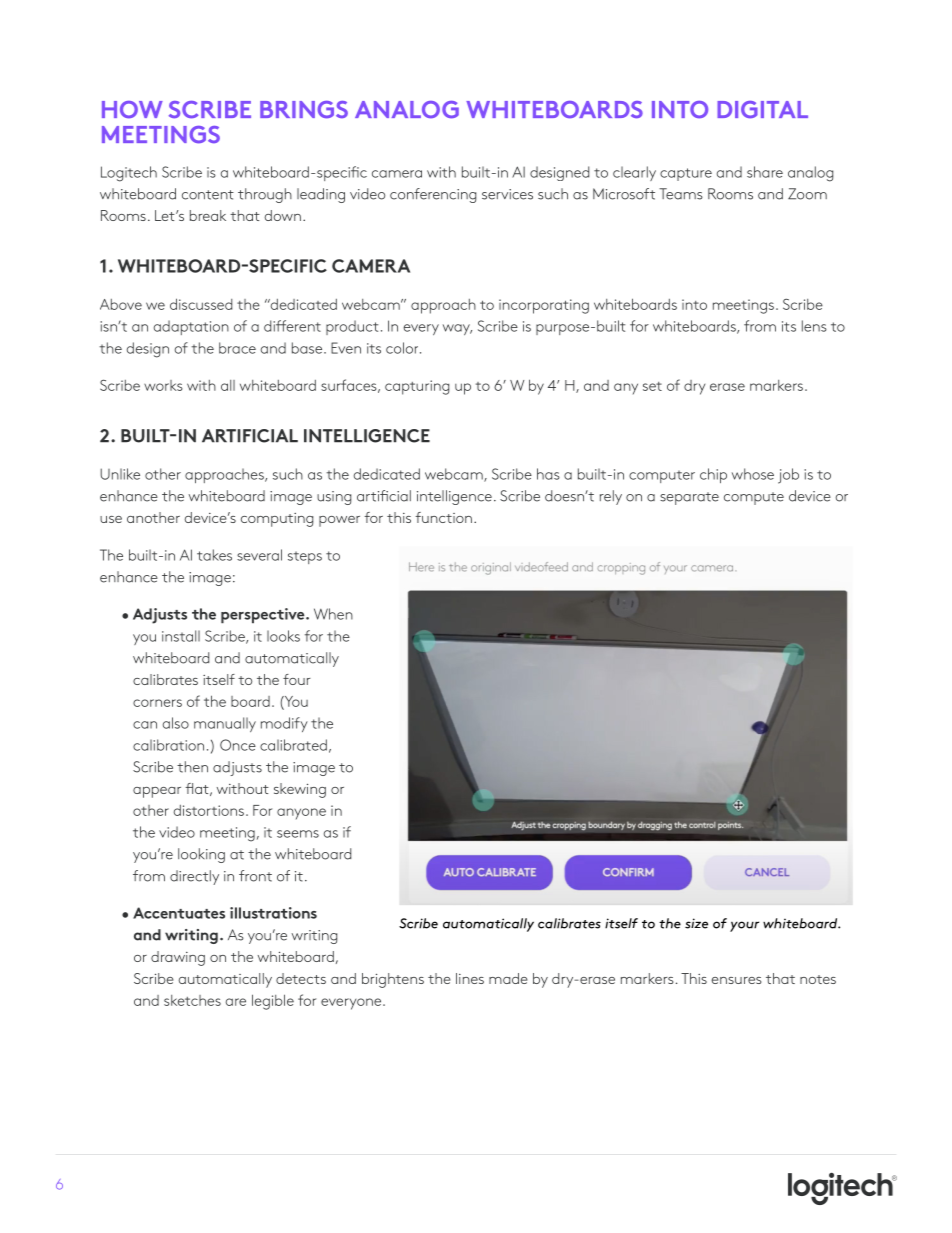 This screenshot has height=1233, width=952. Describe the element at coordinates (132, 109) in the screenshot. I see `HOW` at that location.
